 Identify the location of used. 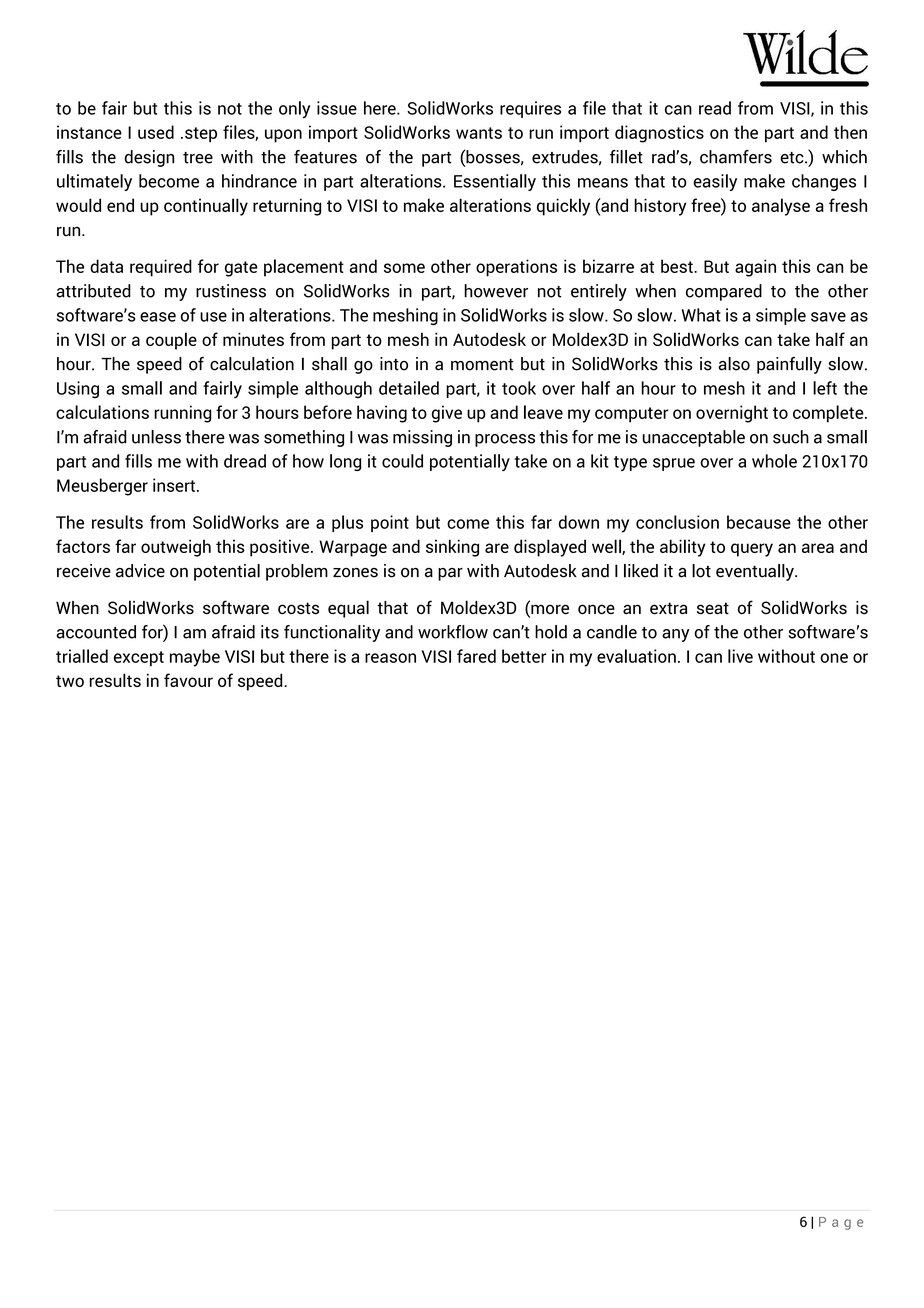
(156, 132).
